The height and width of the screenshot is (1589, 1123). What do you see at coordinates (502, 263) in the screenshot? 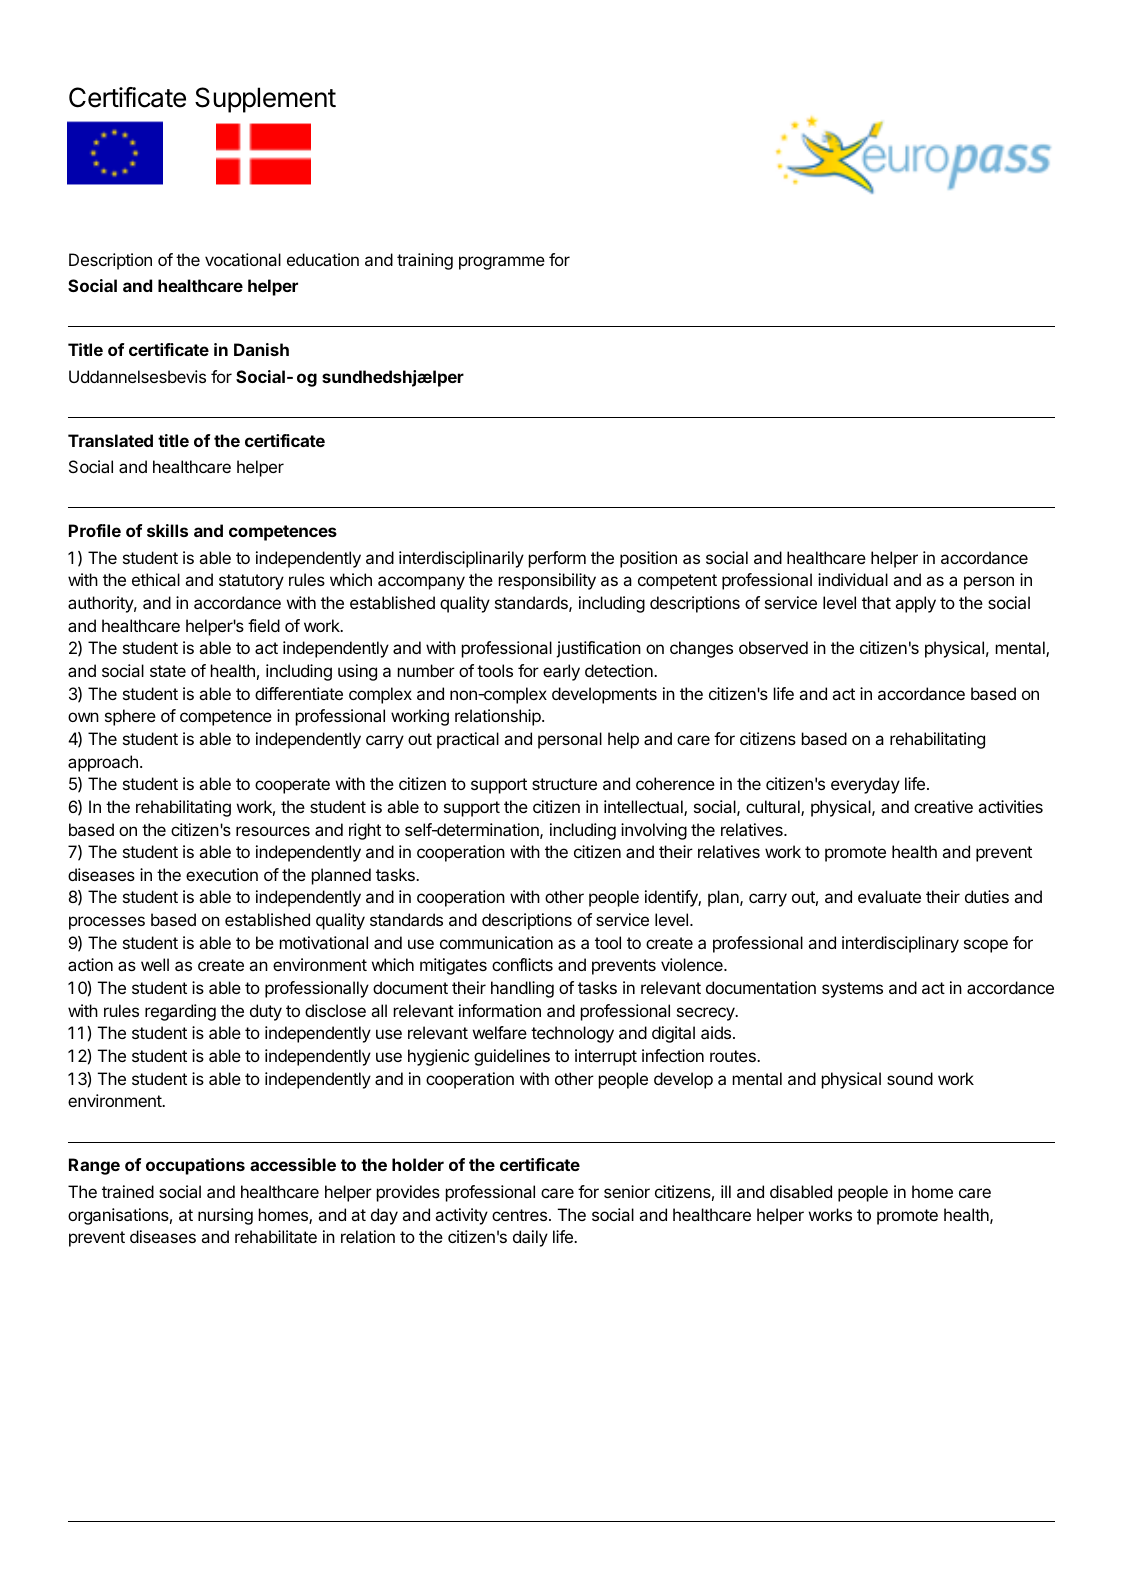
I see `programme` at bounding box center [502, 263].
